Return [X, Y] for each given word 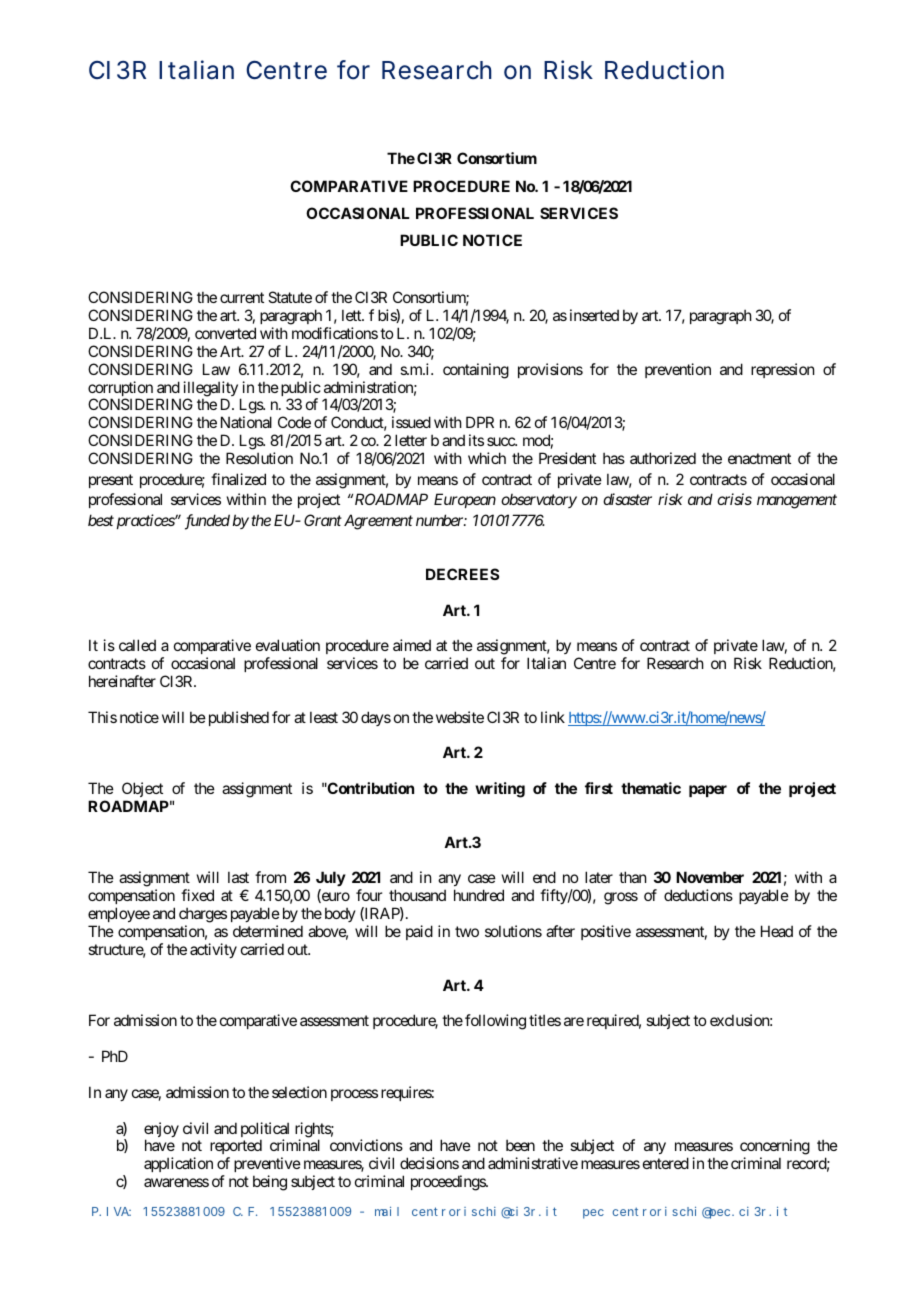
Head [777, 931]
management [797, 502]
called [137, 645]
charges [203, 916]
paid [419, 932]
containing [476, 371]
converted [225, 333]
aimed [412, 645]
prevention [678, 370]
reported [236, 1148]
